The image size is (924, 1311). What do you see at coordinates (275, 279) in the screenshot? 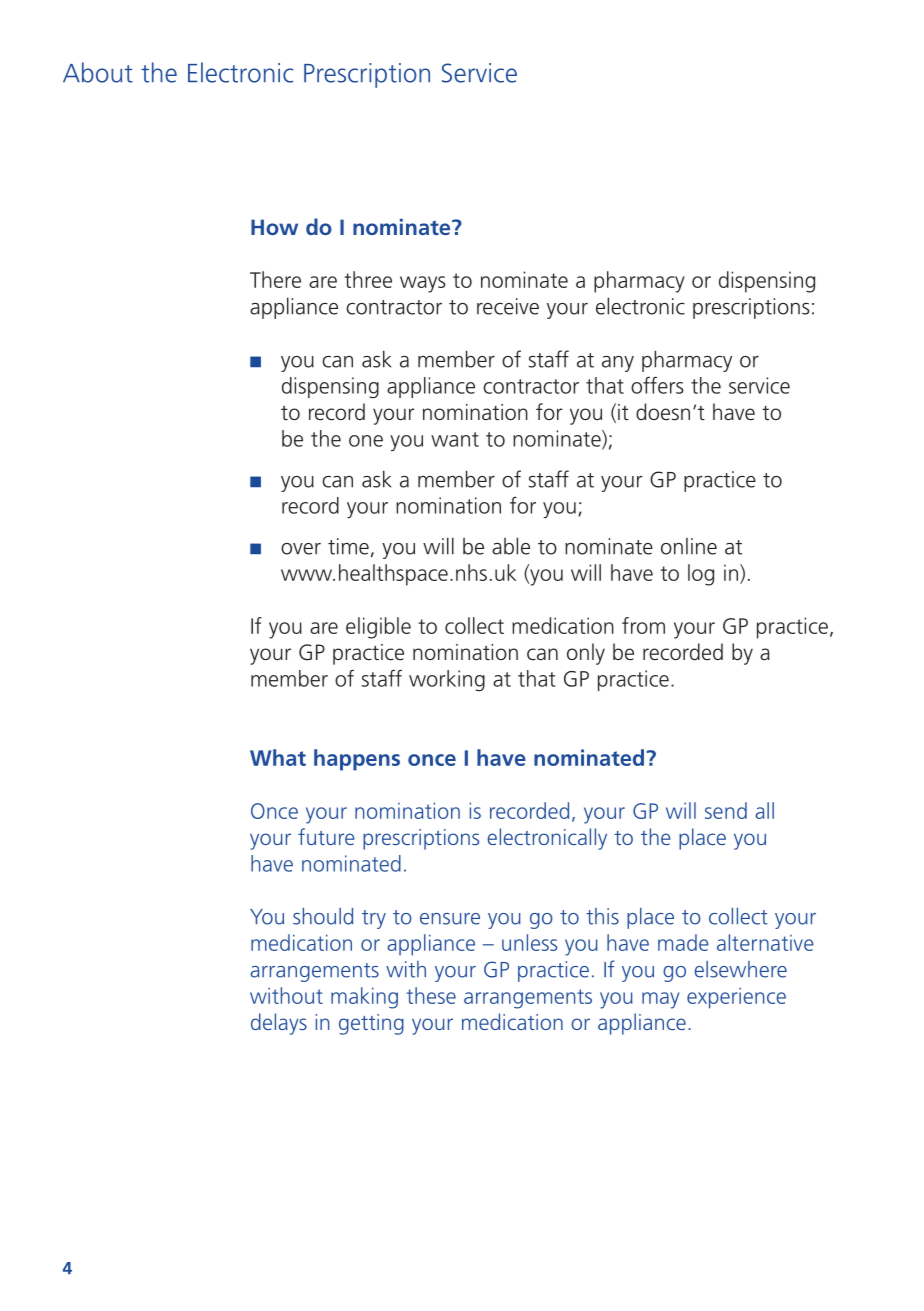
I see `There` at bounding box center [275, 279].
